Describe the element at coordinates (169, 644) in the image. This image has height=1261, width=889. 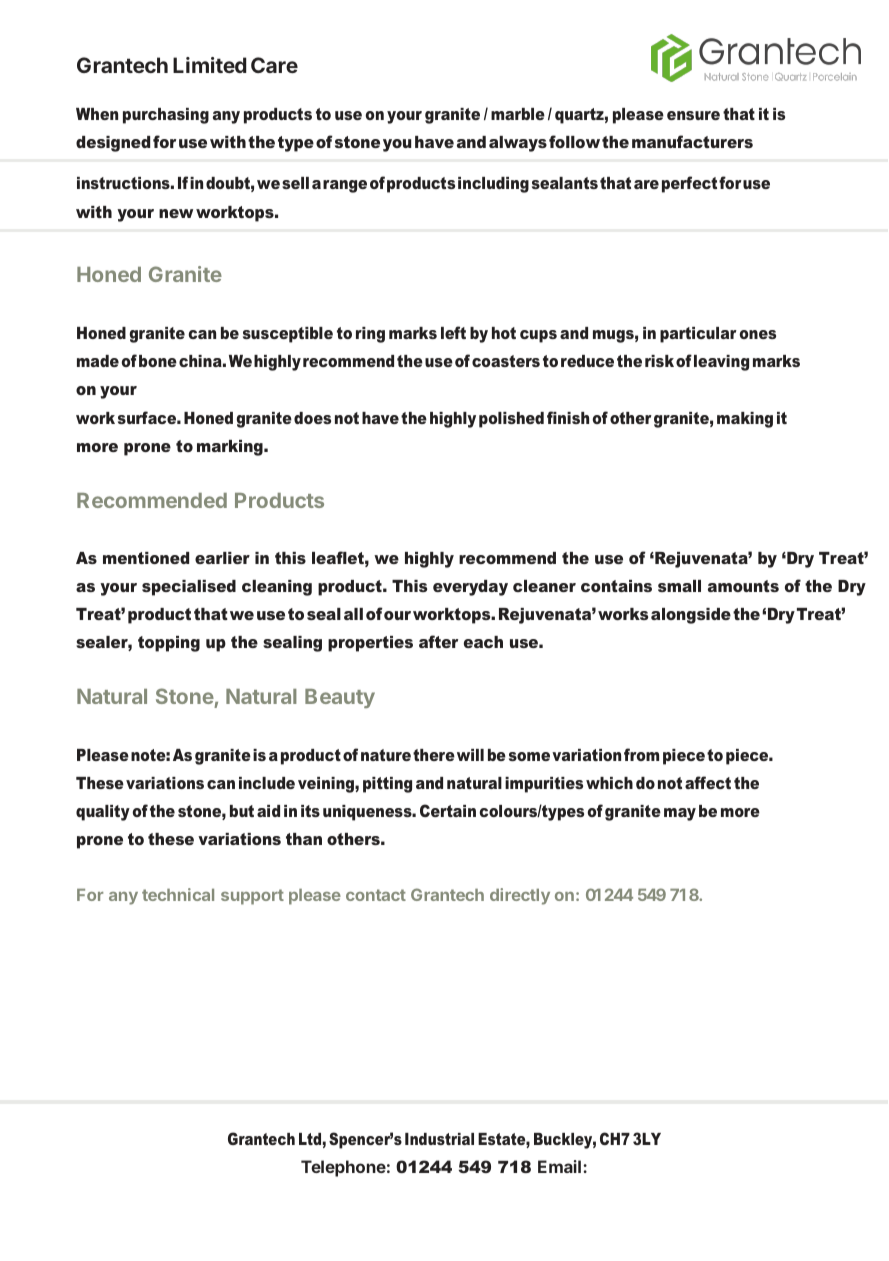
I see `topping` at that location.
